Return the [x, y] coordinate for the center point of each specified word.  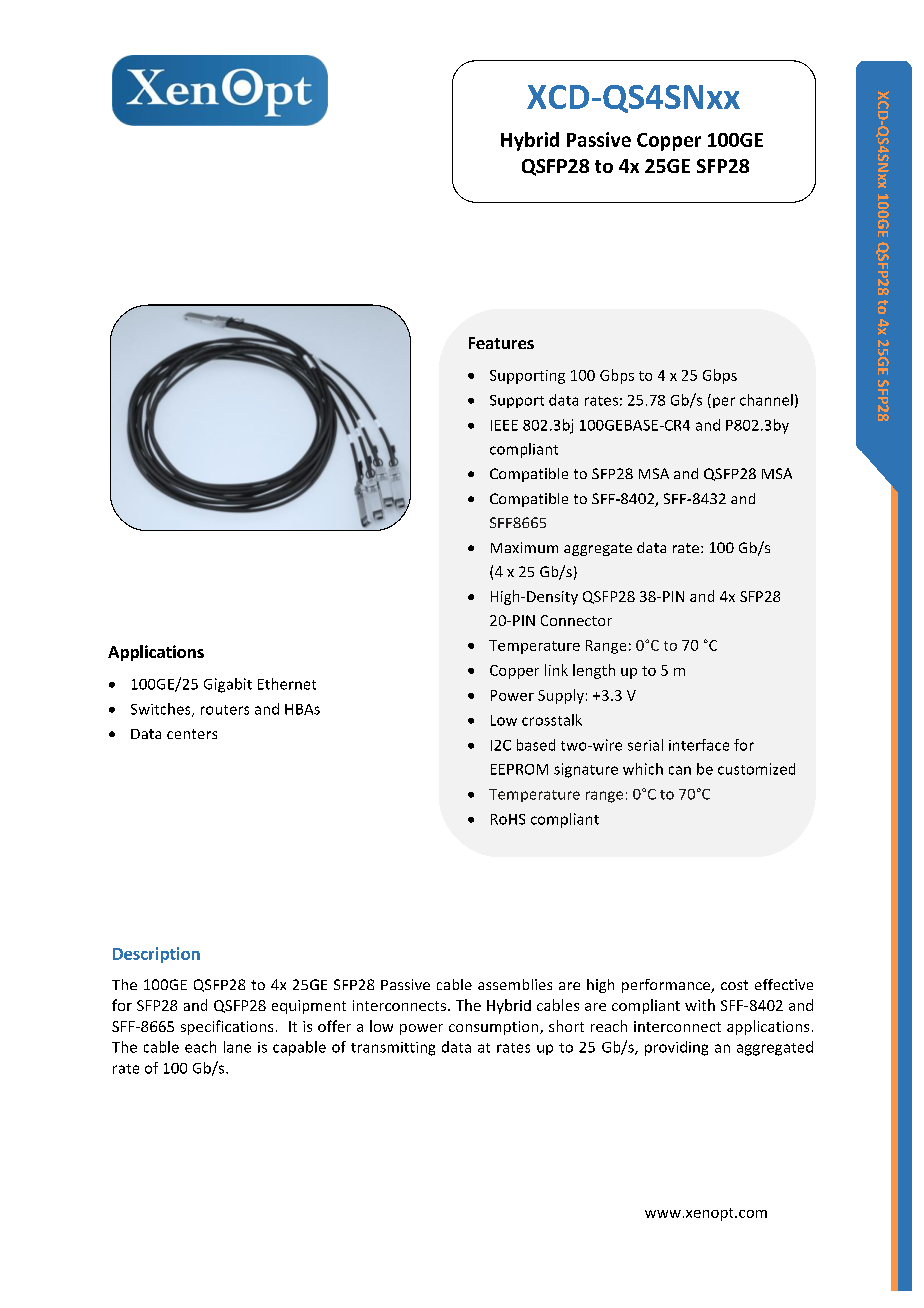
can [680, 770]
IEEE [504, 425]
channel [766, 400]
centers [192, 734]
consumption [493, 1028]
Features [501, 343]
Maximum [524, 547]
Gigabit [228, 685]
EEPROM [519, 769]
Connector [576, 620]
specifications [227, 1027]
